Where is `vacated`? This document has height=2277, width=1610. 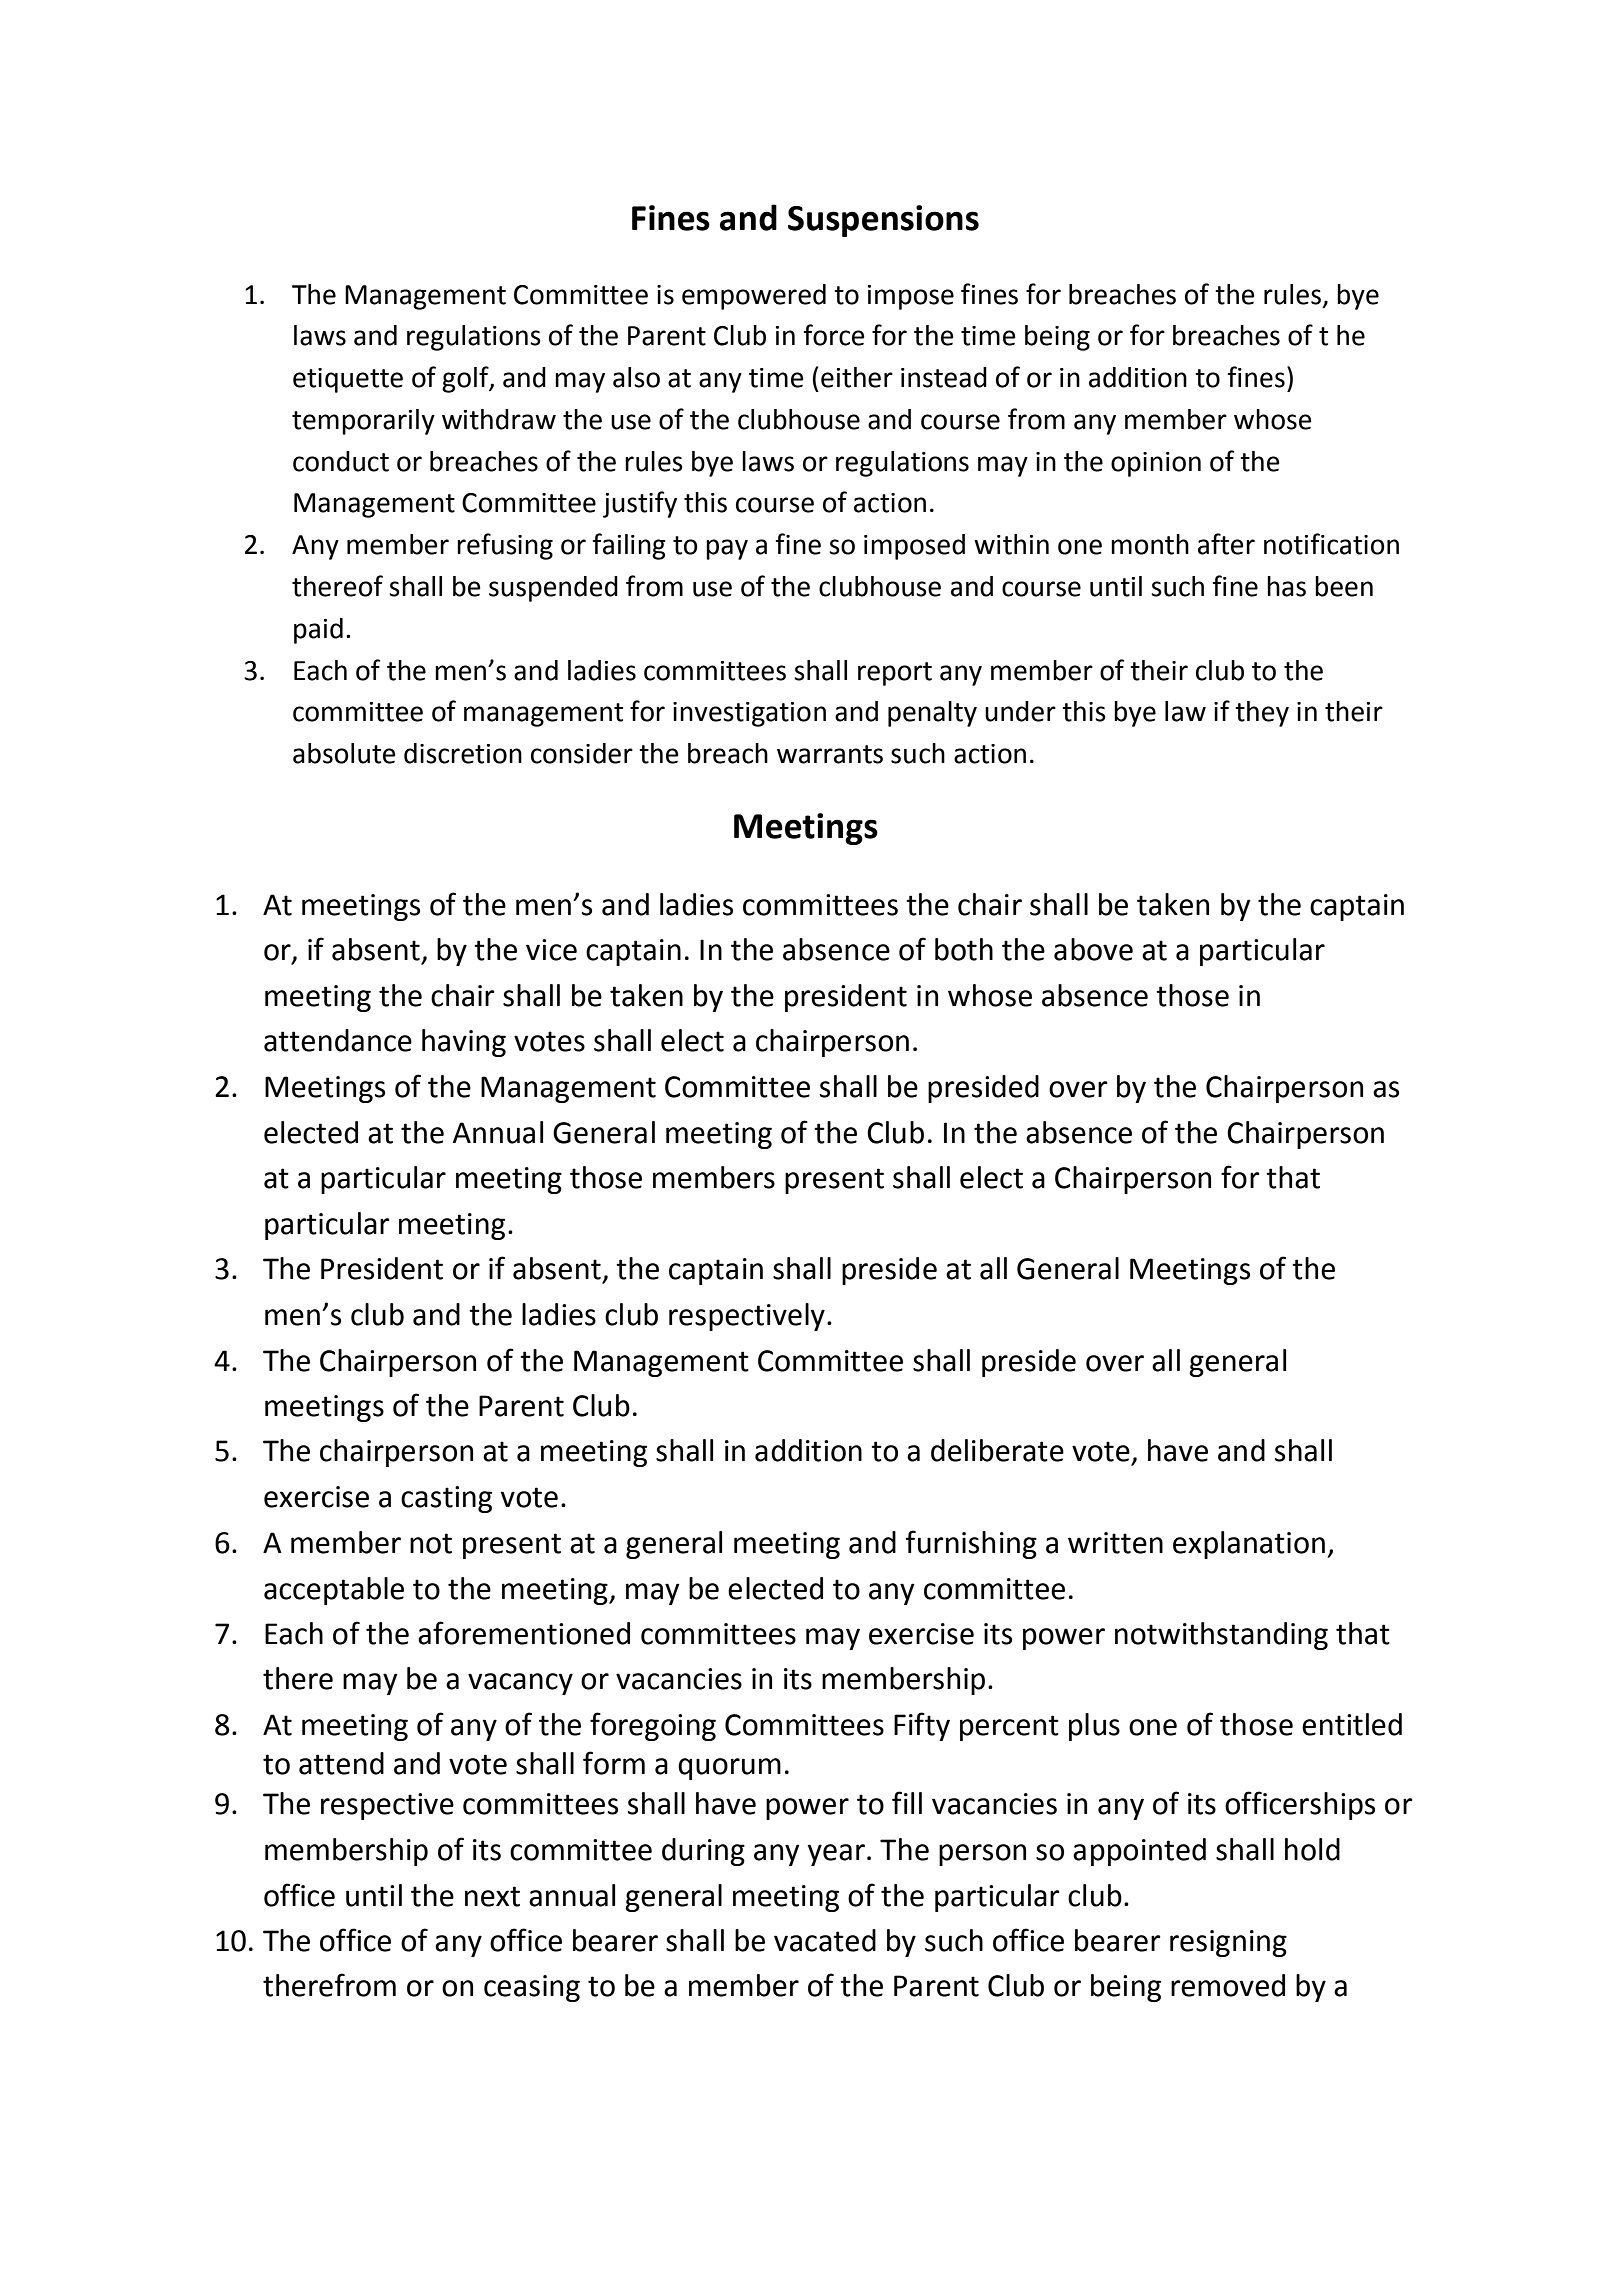 vacated is located at coordinates (825, 1940).
